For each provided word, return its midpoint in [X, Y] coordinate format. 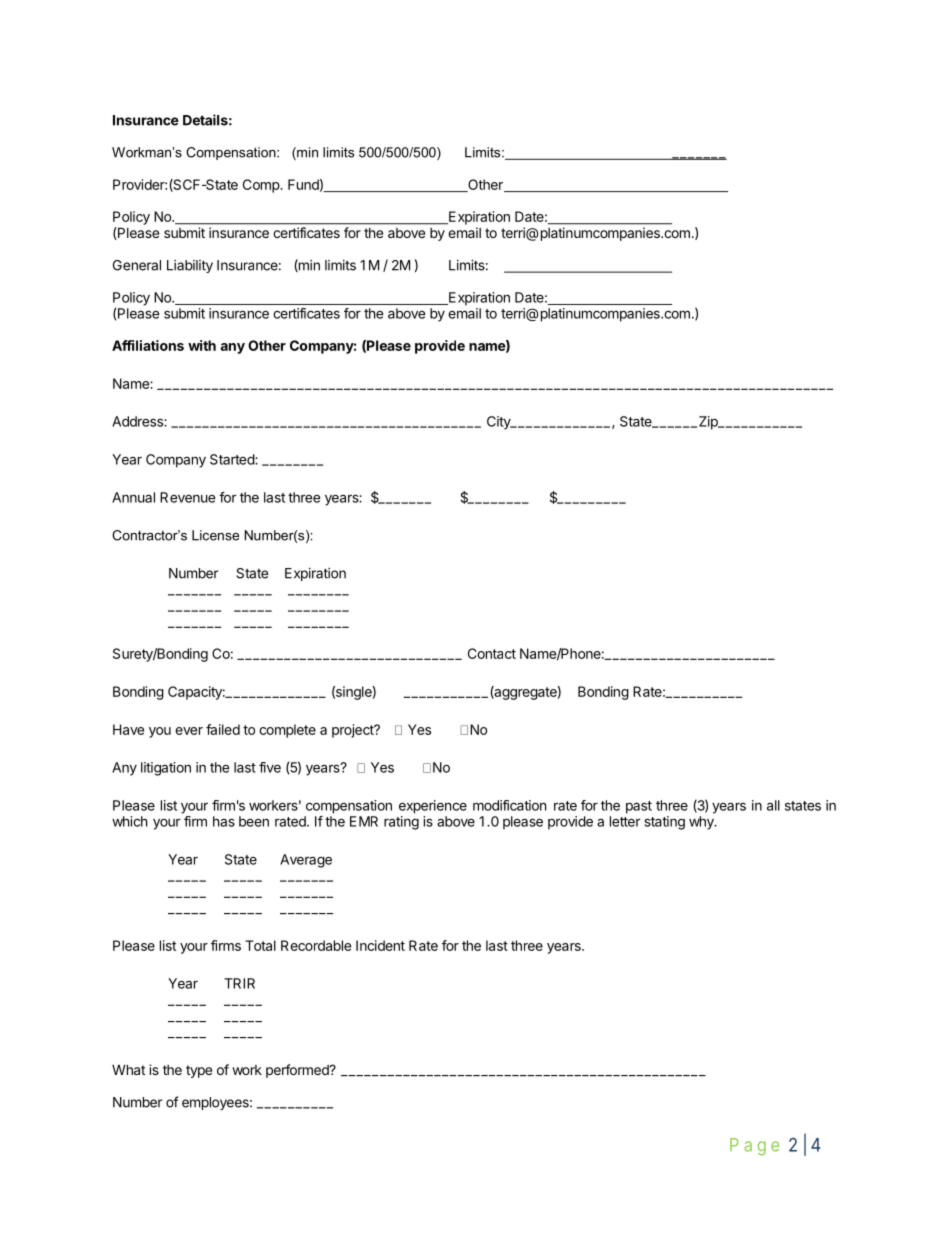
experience [433, 807]
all [773, 805]
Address [138, 421]
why [702, 823]
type [199, 1071]
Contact [492, 653]
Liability [190, 266]
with [202, 345]
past [639, 807]
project [354, 731]
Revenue [188, 497]
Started [233, 459]
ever [189, 731]
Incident [380, 945]
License [215, 535]
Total [260, 945]
